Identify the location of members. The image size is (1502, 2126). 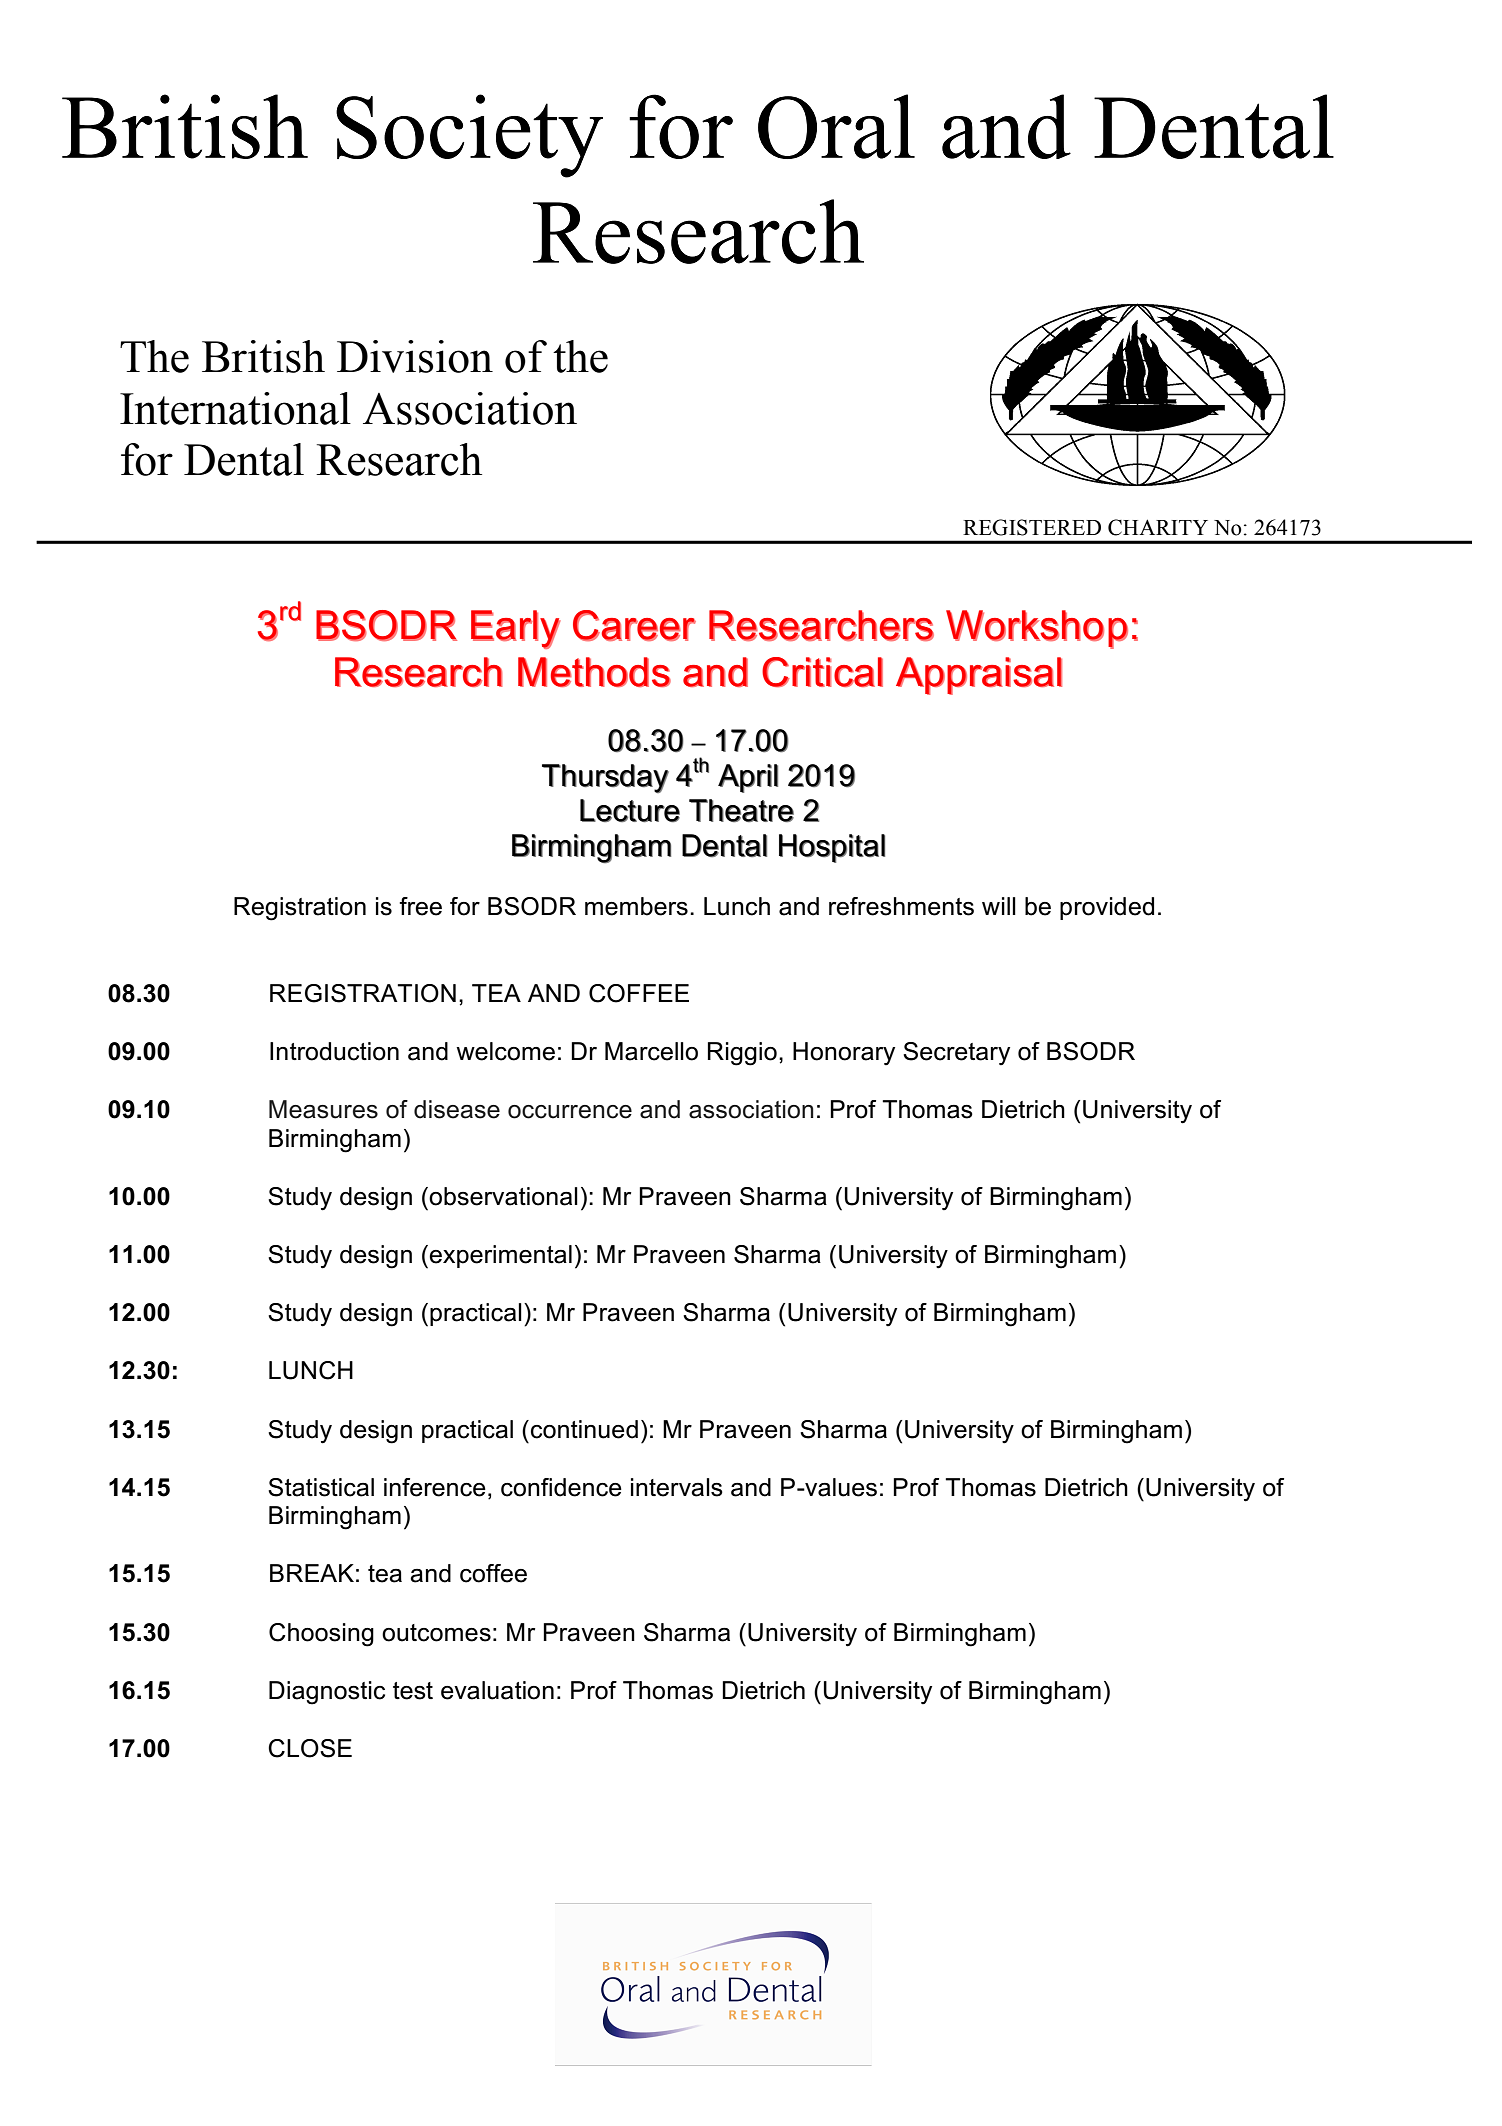
(636, 906).
